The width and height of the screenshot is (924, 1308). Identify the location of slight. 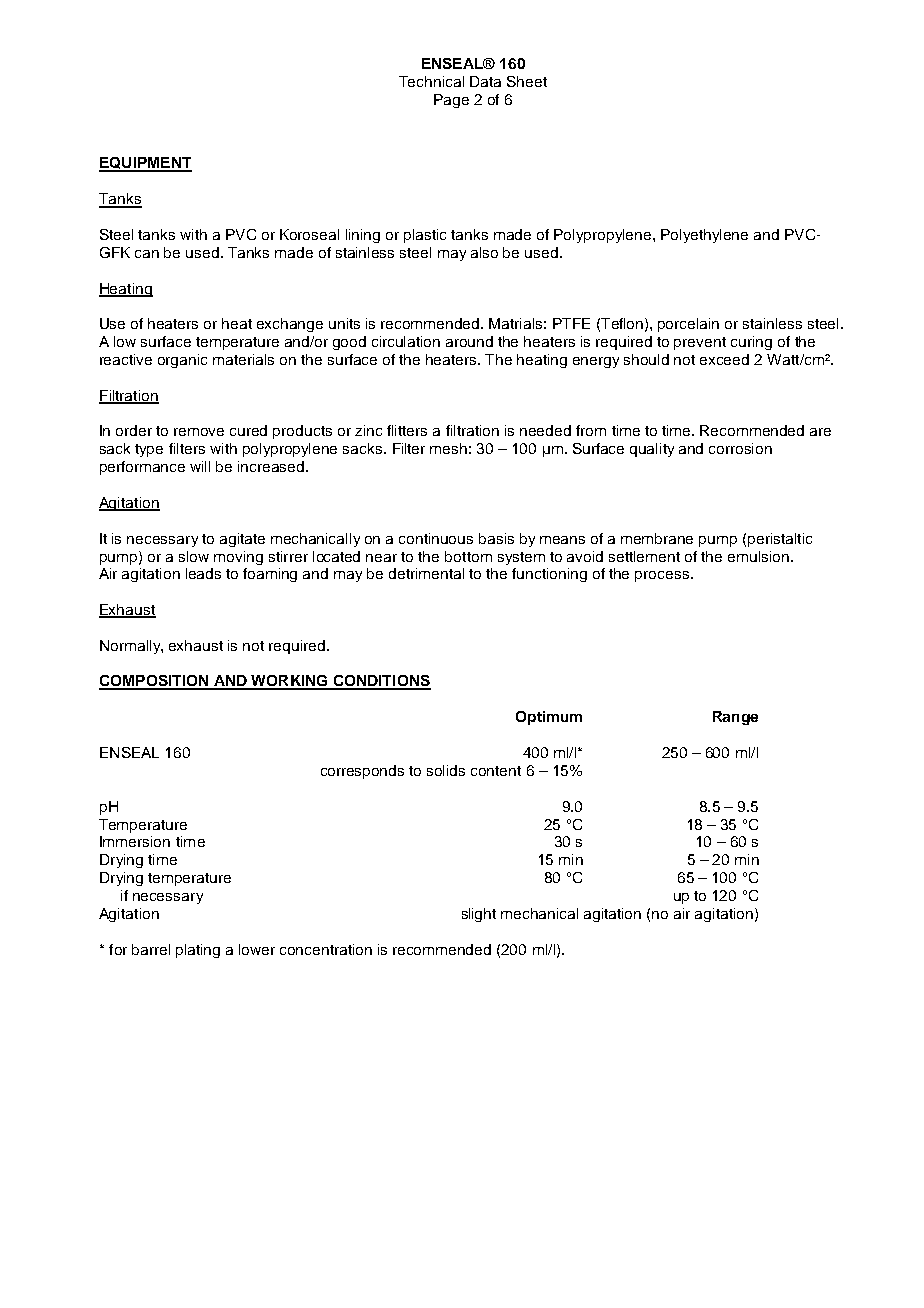
(479, 915).
